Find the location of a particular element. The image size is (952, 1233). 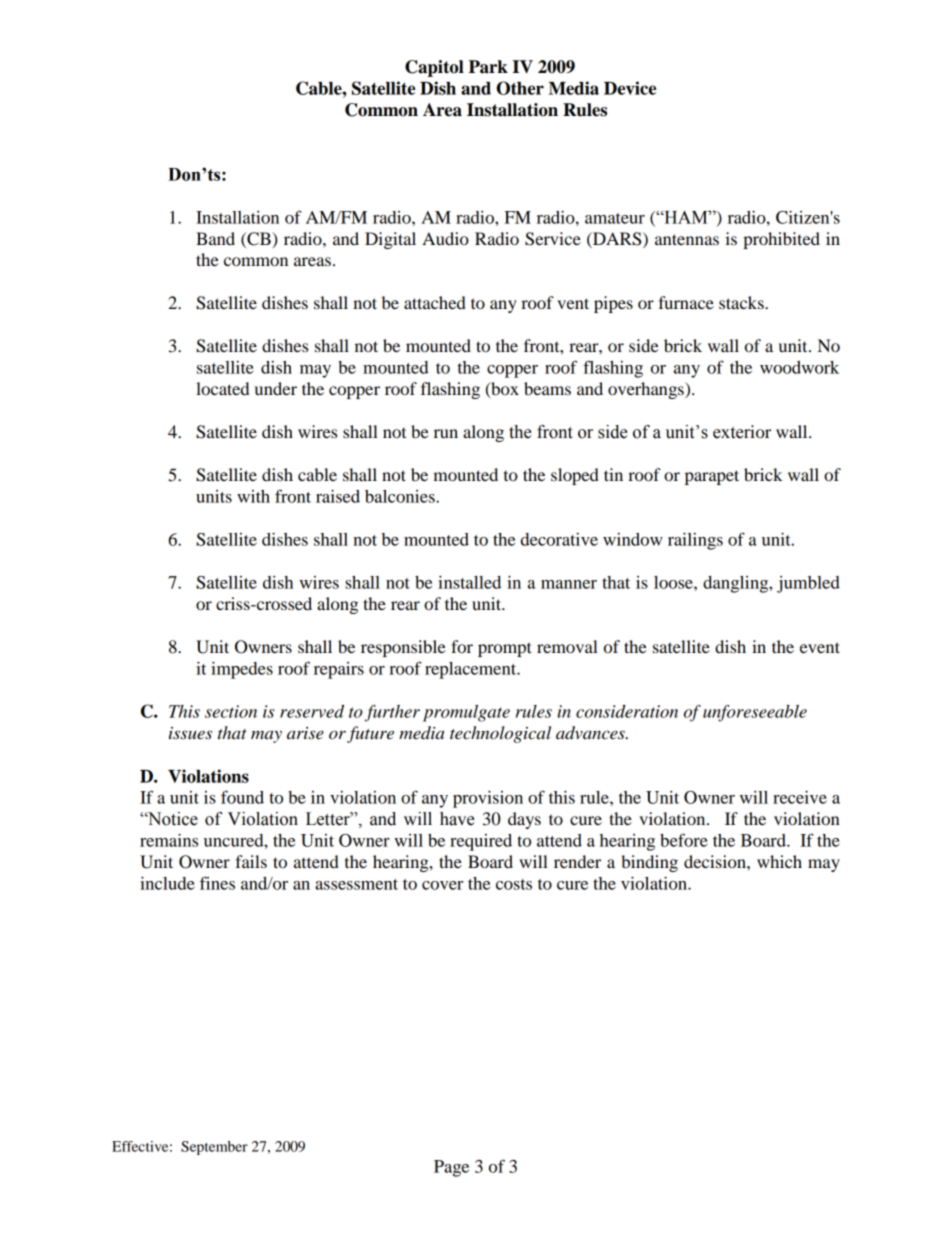

impedes is located at coordinates (242, 670).
